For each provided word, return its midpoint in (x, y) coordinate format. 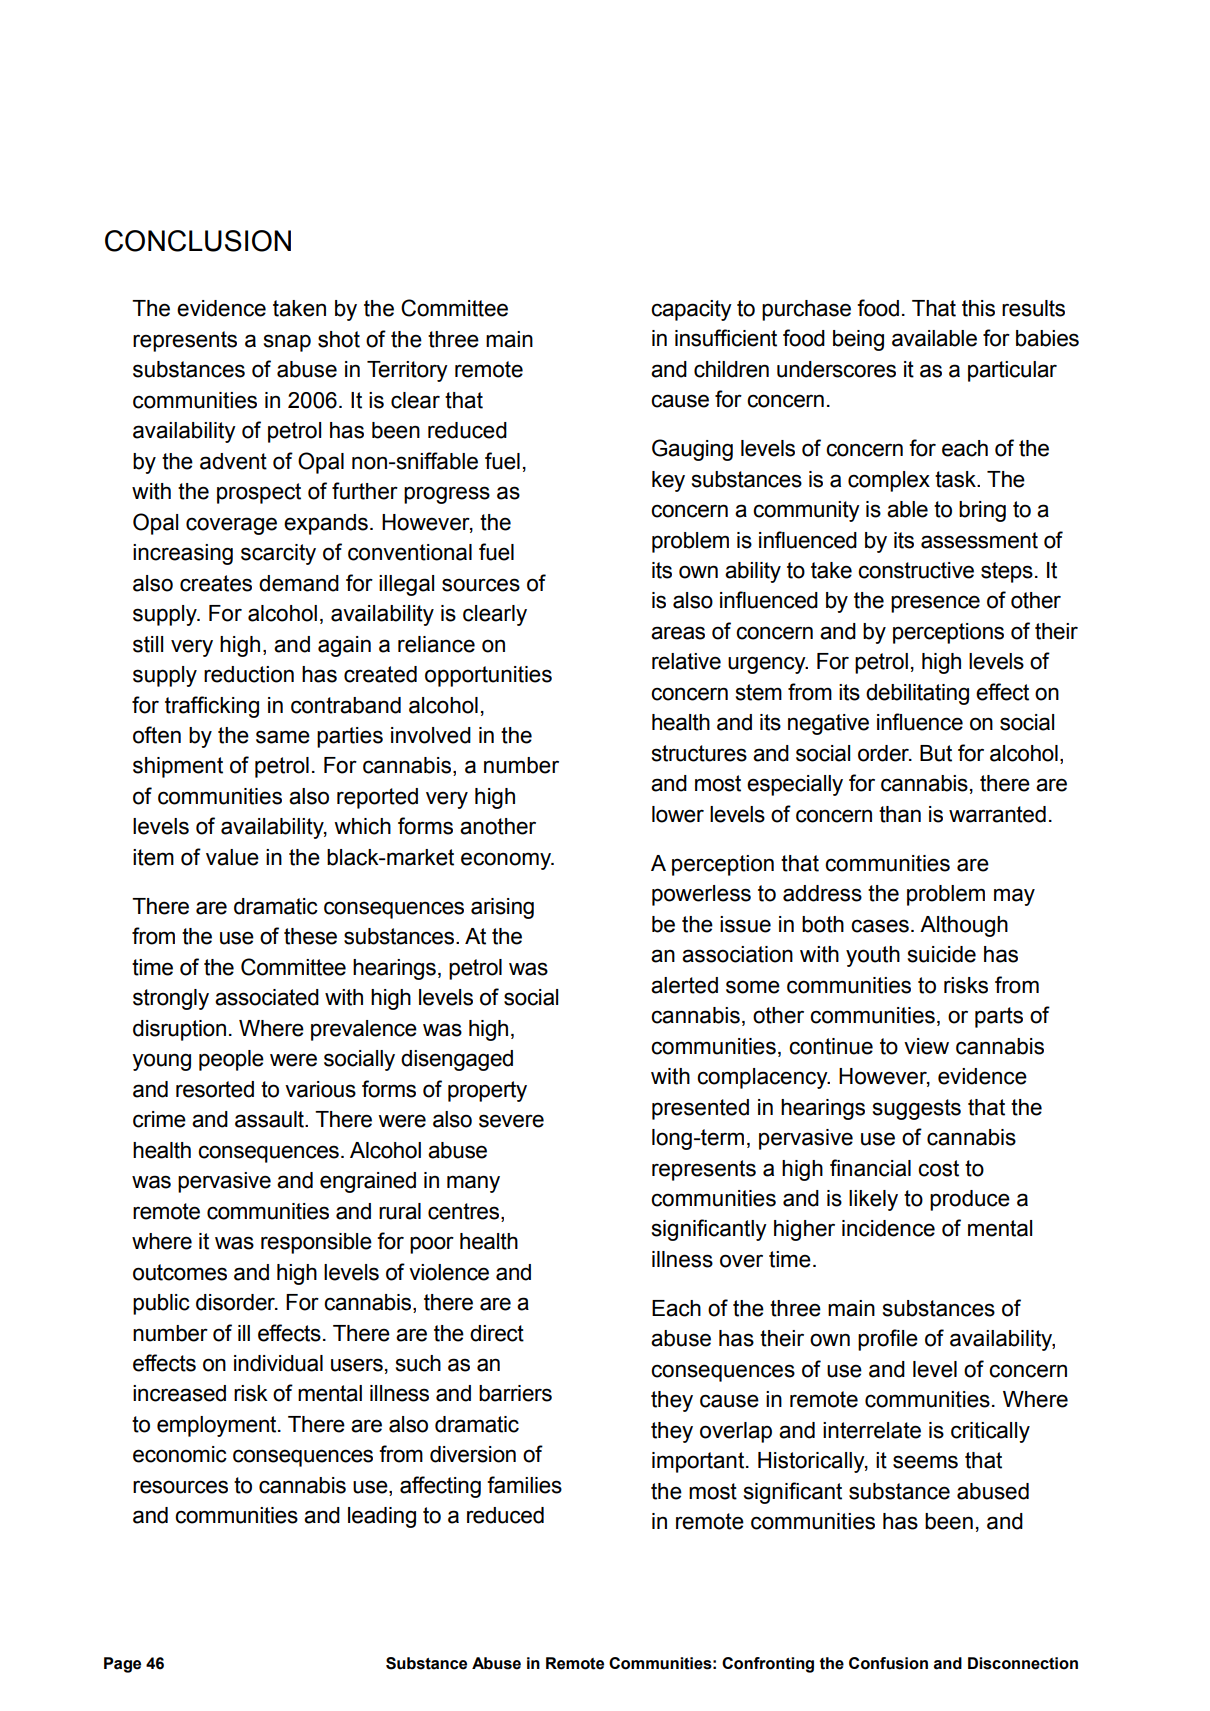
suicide (942, 954)
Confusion (888, 1663)
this (978, 308)
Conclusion (198, 241)
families (524, 1485)
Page (122, 1665)
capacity (691, 310)
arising (502, 908)
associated (267, 997)
